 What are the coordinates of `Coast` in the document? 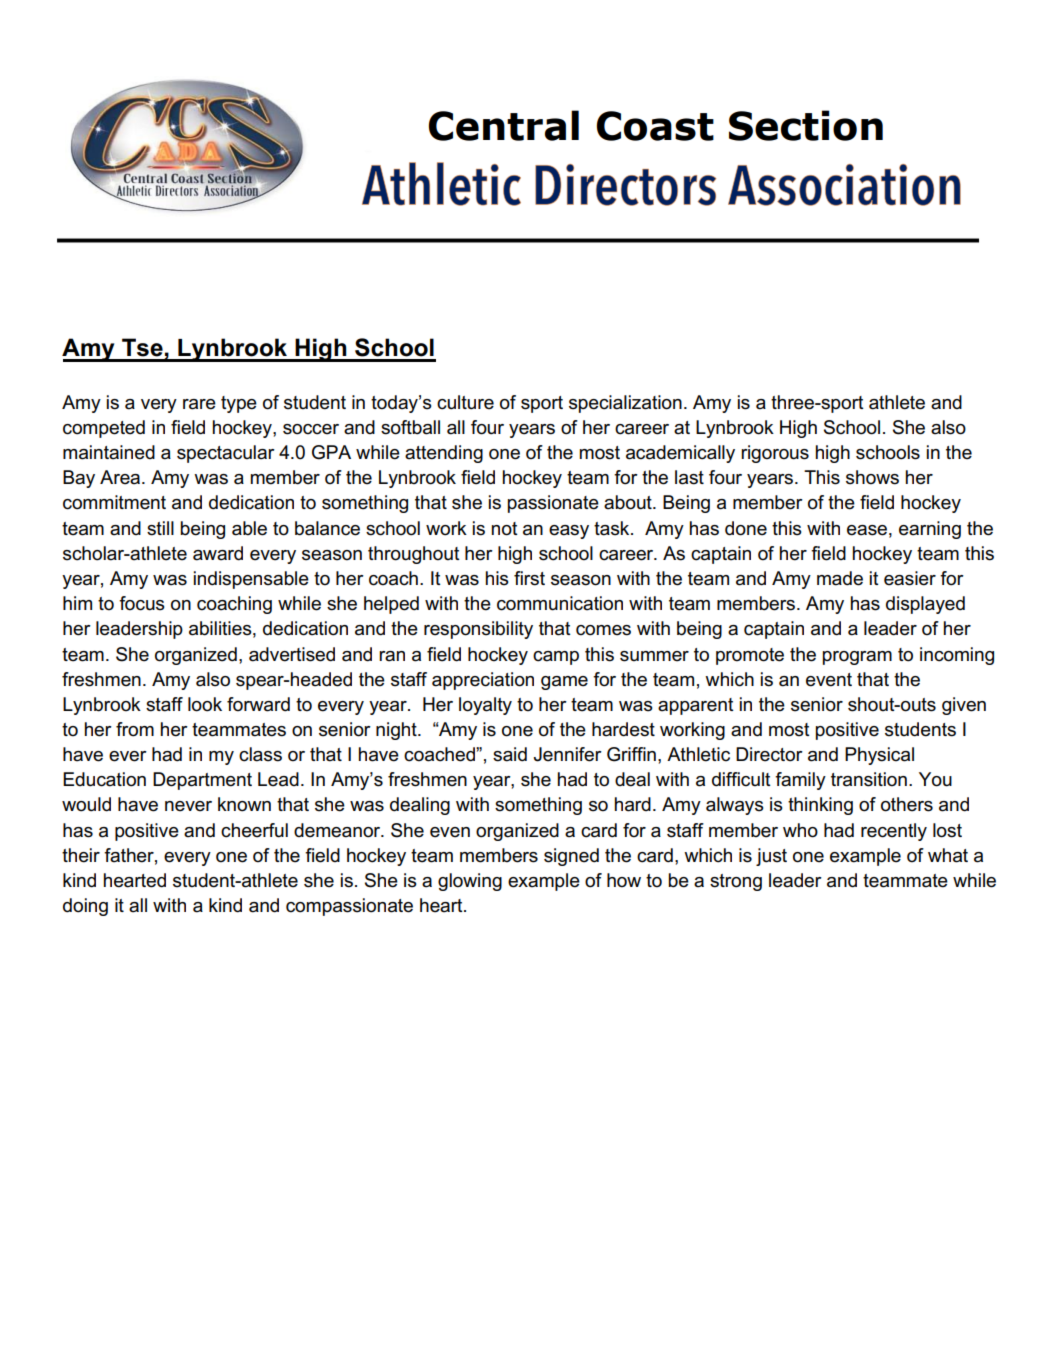 It's located at (655, 126).
